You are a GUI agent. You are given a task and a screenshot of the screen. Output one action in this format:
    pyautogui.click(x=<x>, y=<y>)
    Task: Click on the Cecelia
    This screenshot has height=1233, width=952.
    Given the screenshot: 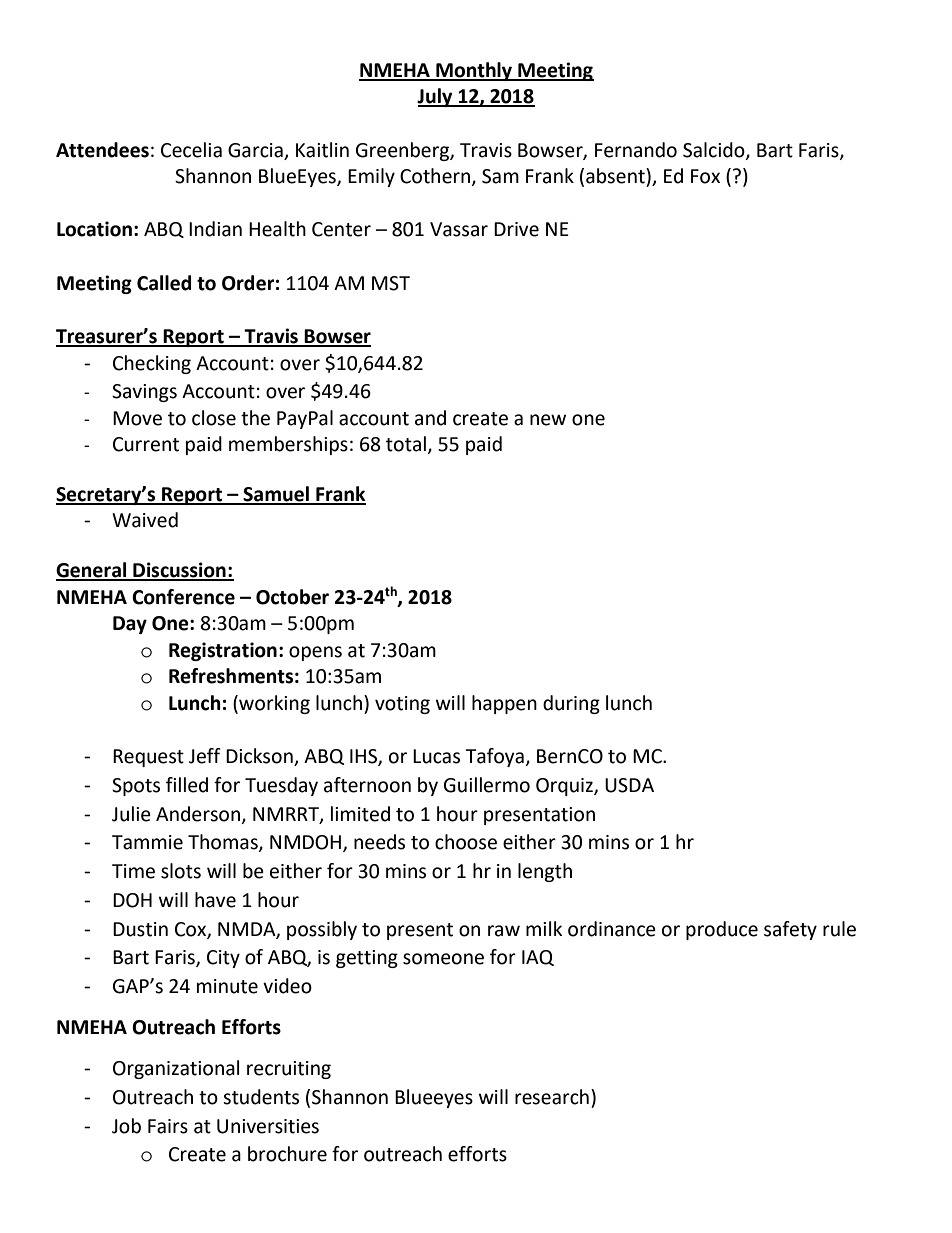 What is the action you would take?
    pyautogui.click(x=191, y=150)
